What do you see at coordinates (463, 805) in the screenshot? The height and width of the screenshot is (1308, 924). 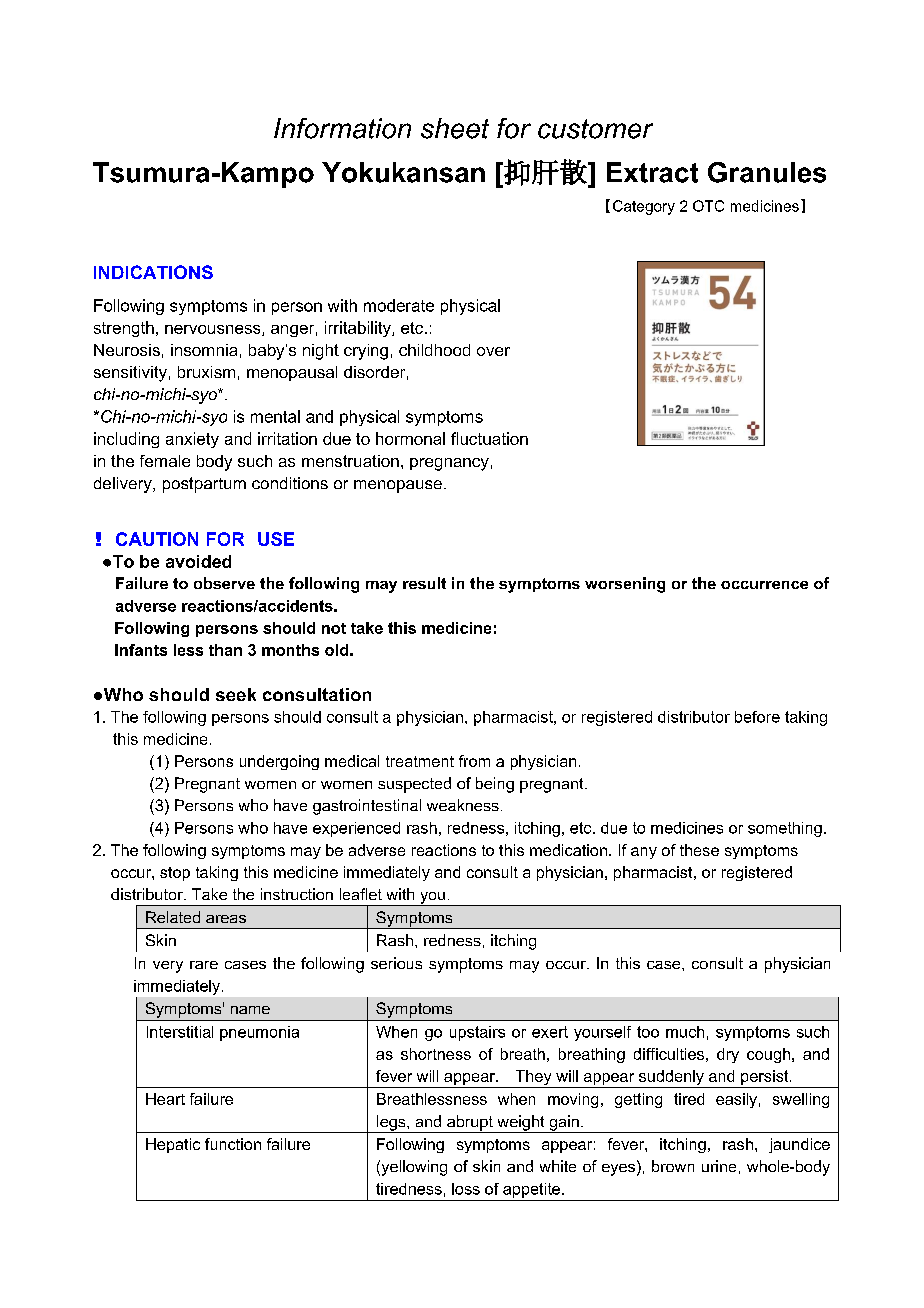 I see `weakness` at bounding box center [463, 805].
